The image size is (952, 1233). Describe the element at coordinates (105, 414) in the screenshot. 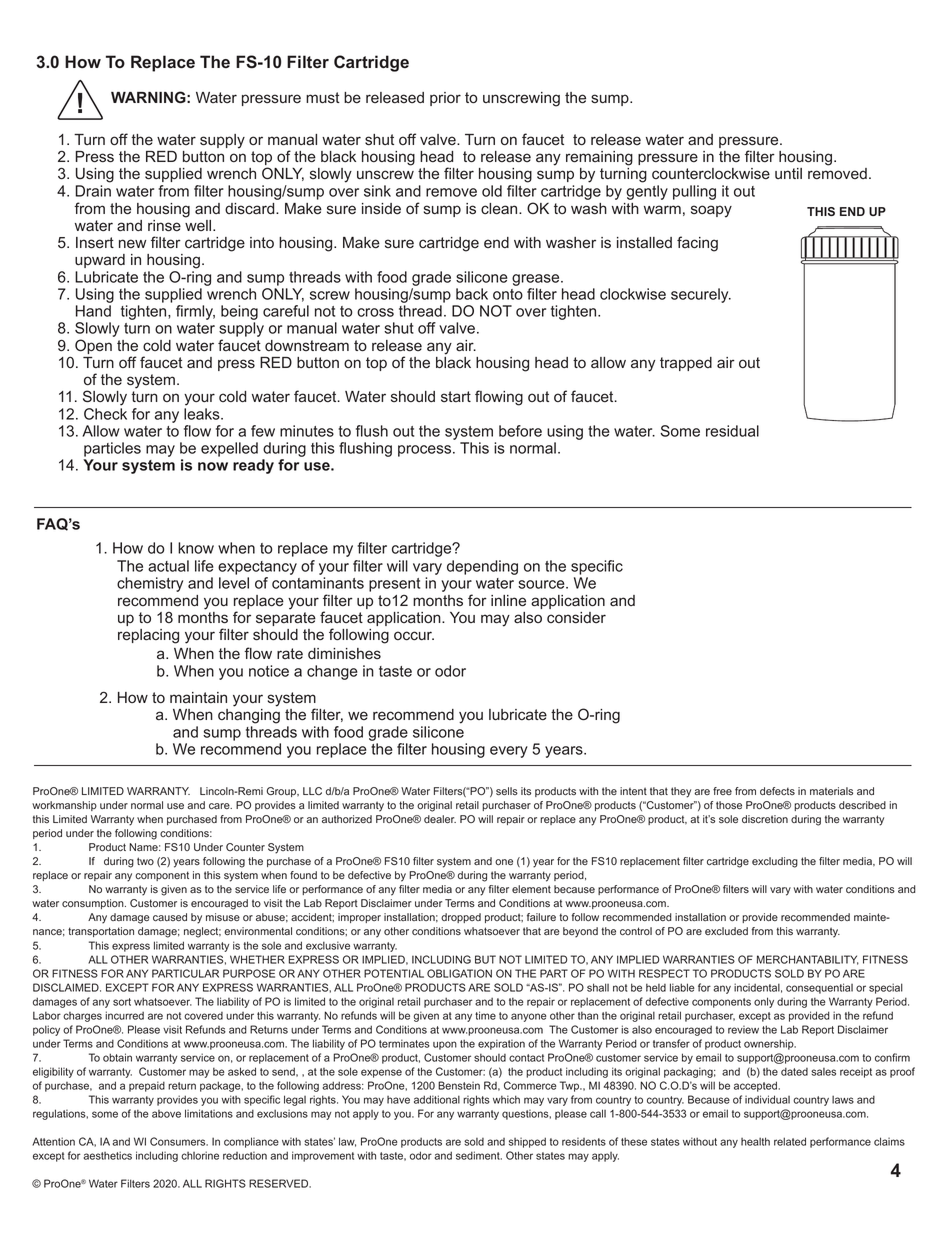

I see `Check` at that location.
